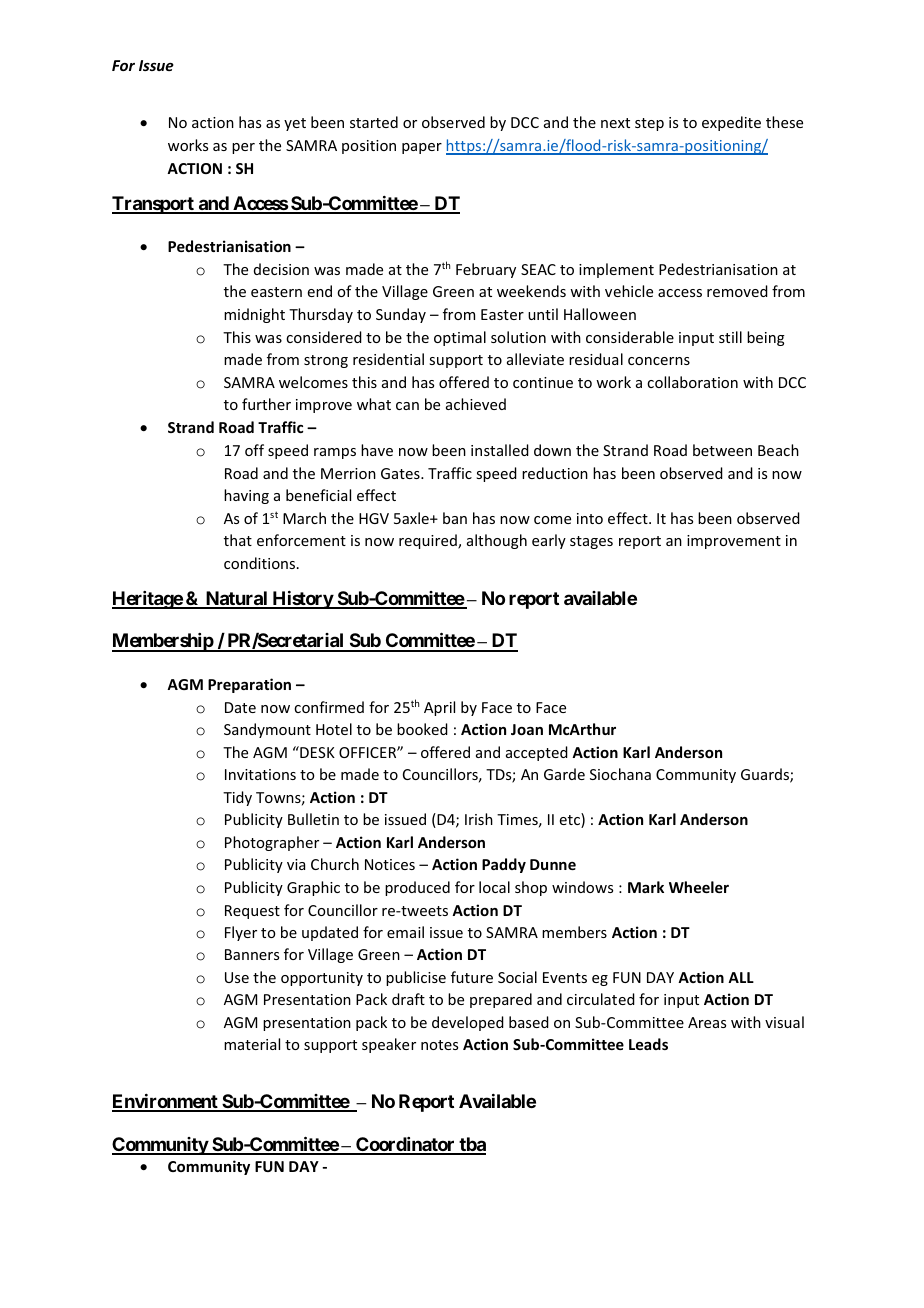 This document has height=1308, width=924. Describe the element at coordinates (591, 542) in the document. I see `stages` at that location.
